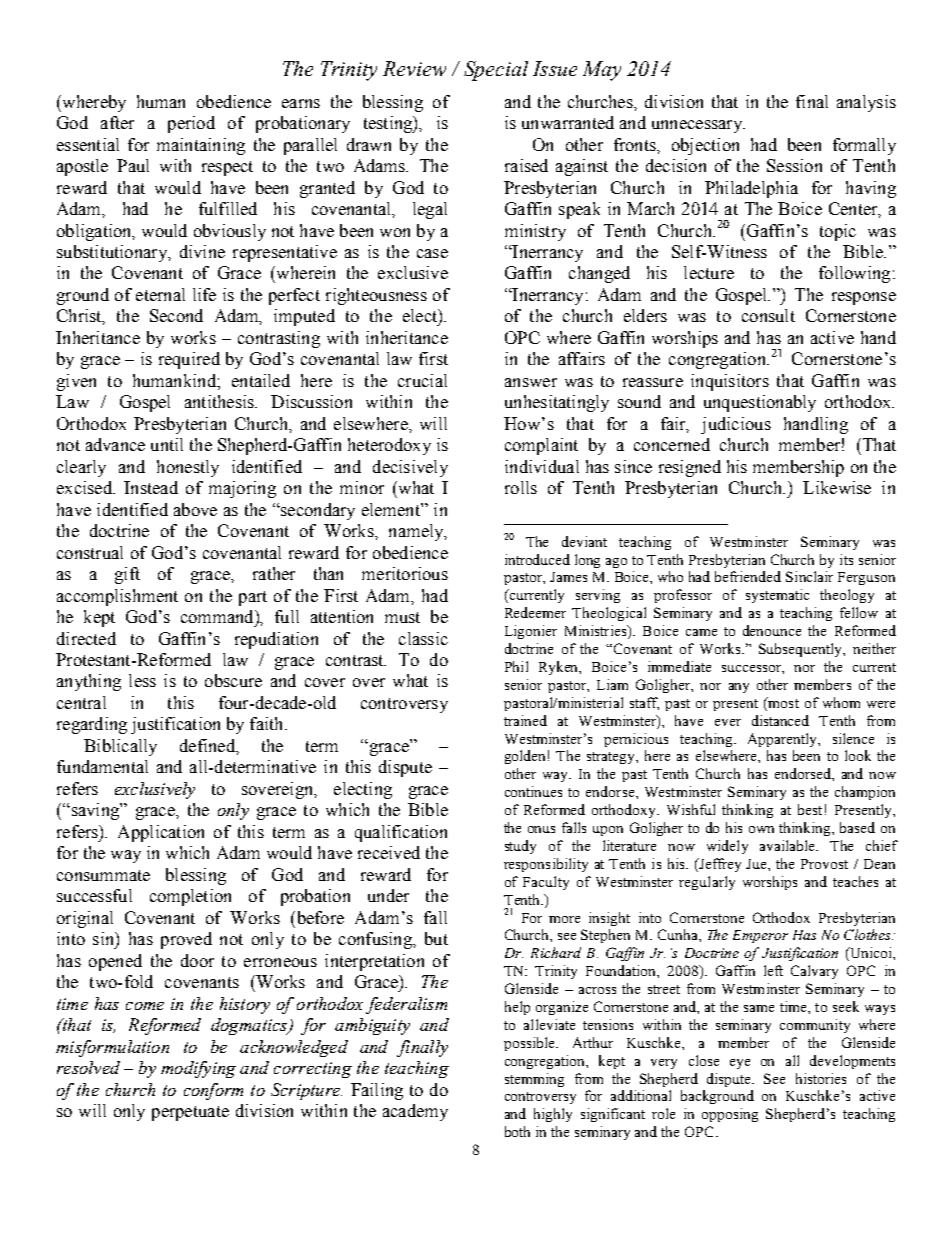 This page has width=952, height=1233. Describe the element at coordinates (191, 124) in the page. I see `period` at that location.
